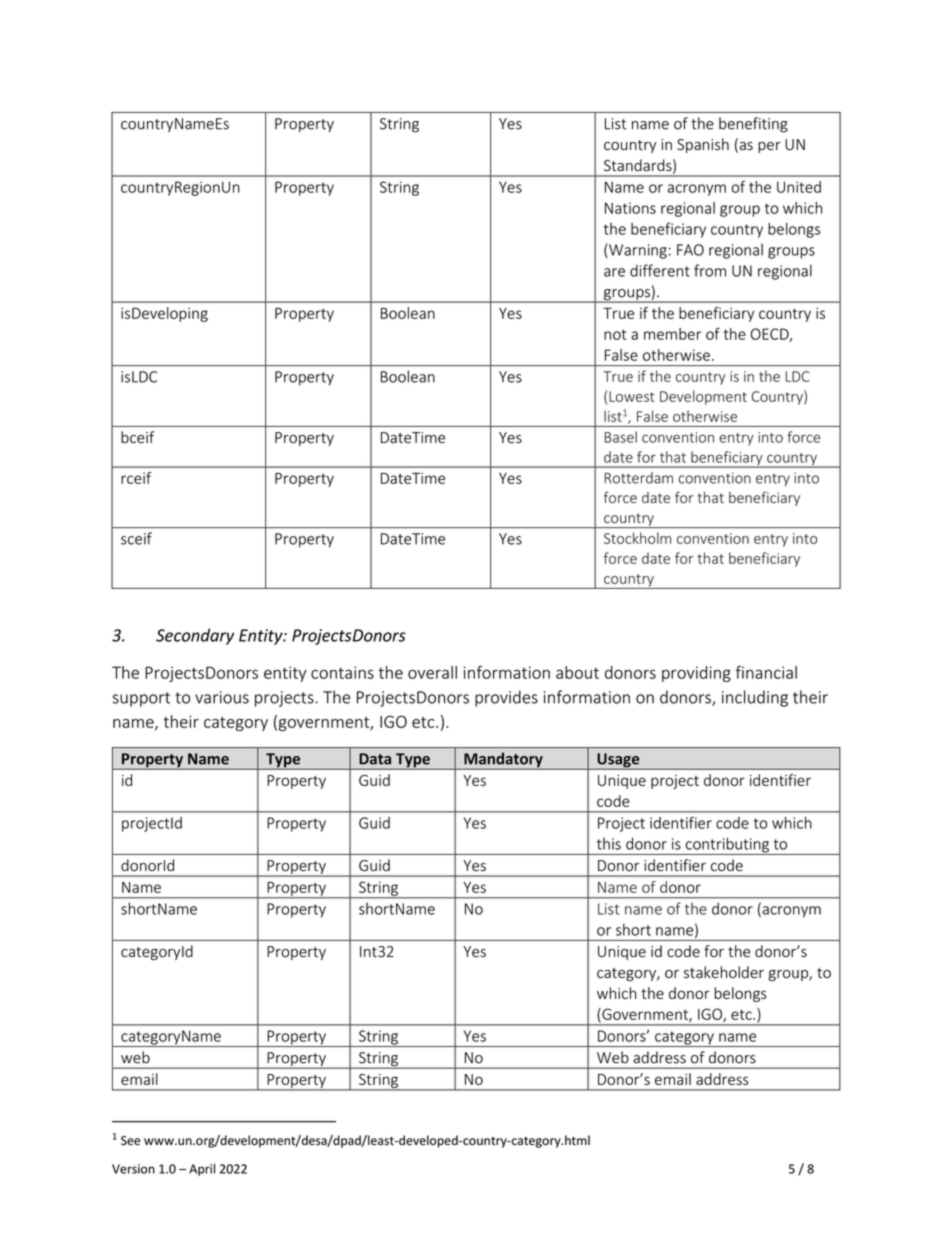 This page has height=1233, width=952. Describe the element at coordinates (630, 208) in the page. I see `Nations` at that location.
